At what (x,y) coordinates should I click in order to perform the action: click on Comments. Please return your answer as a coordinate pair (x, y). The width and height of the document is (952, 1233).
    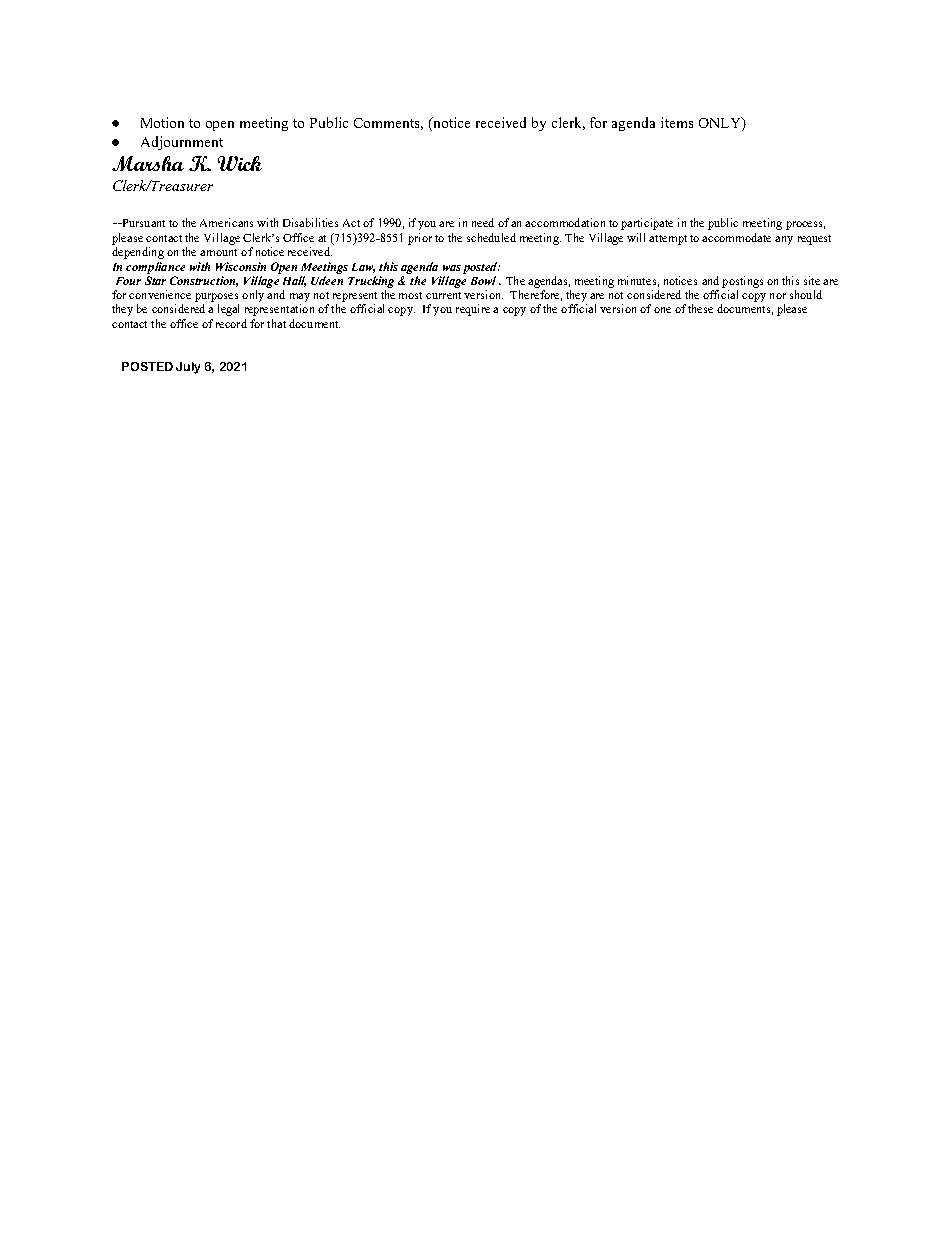
    Looking at the image, I should click on (388, 124).
